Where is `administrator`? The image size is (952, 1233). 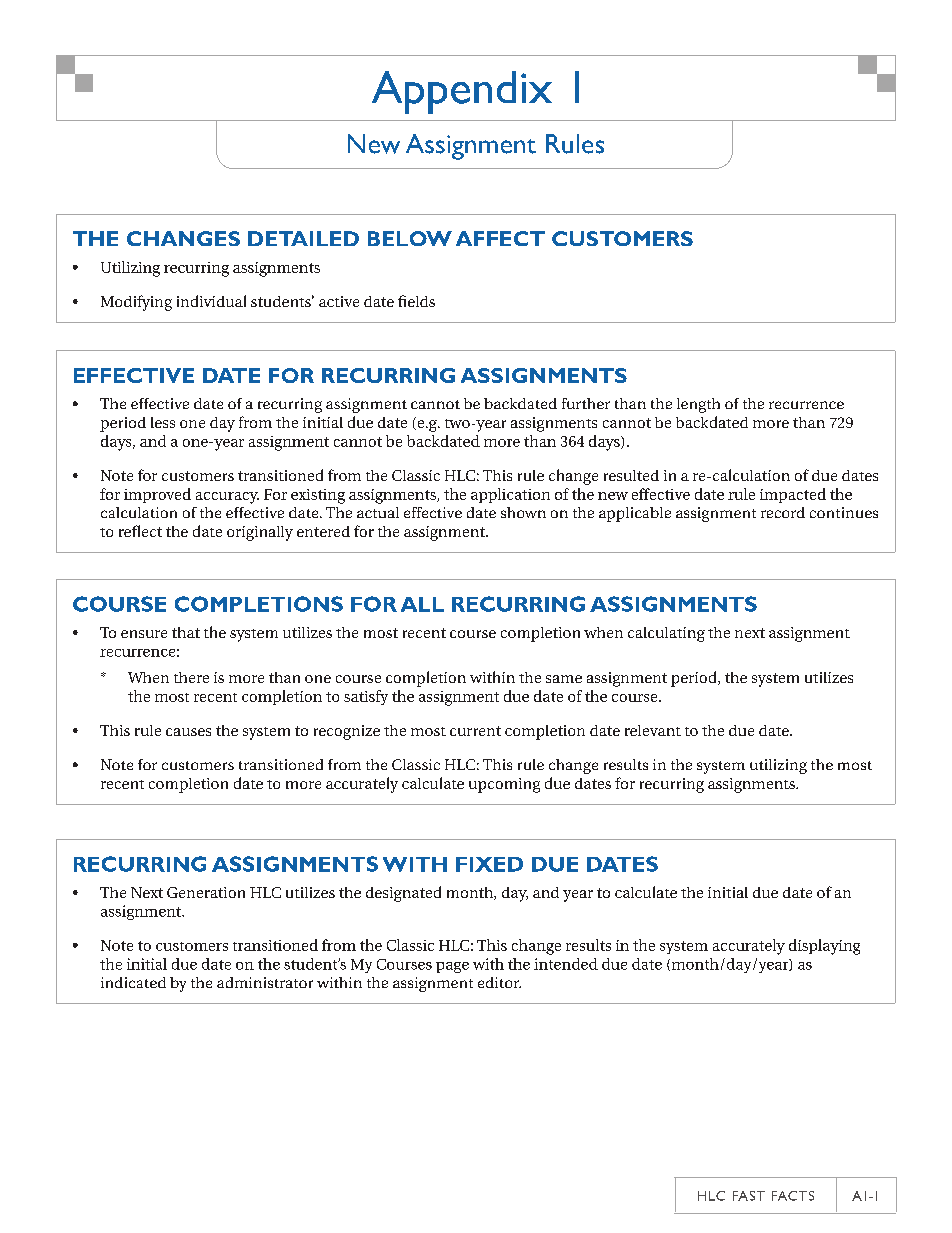
administrator is located at coordinates (265, 982).
